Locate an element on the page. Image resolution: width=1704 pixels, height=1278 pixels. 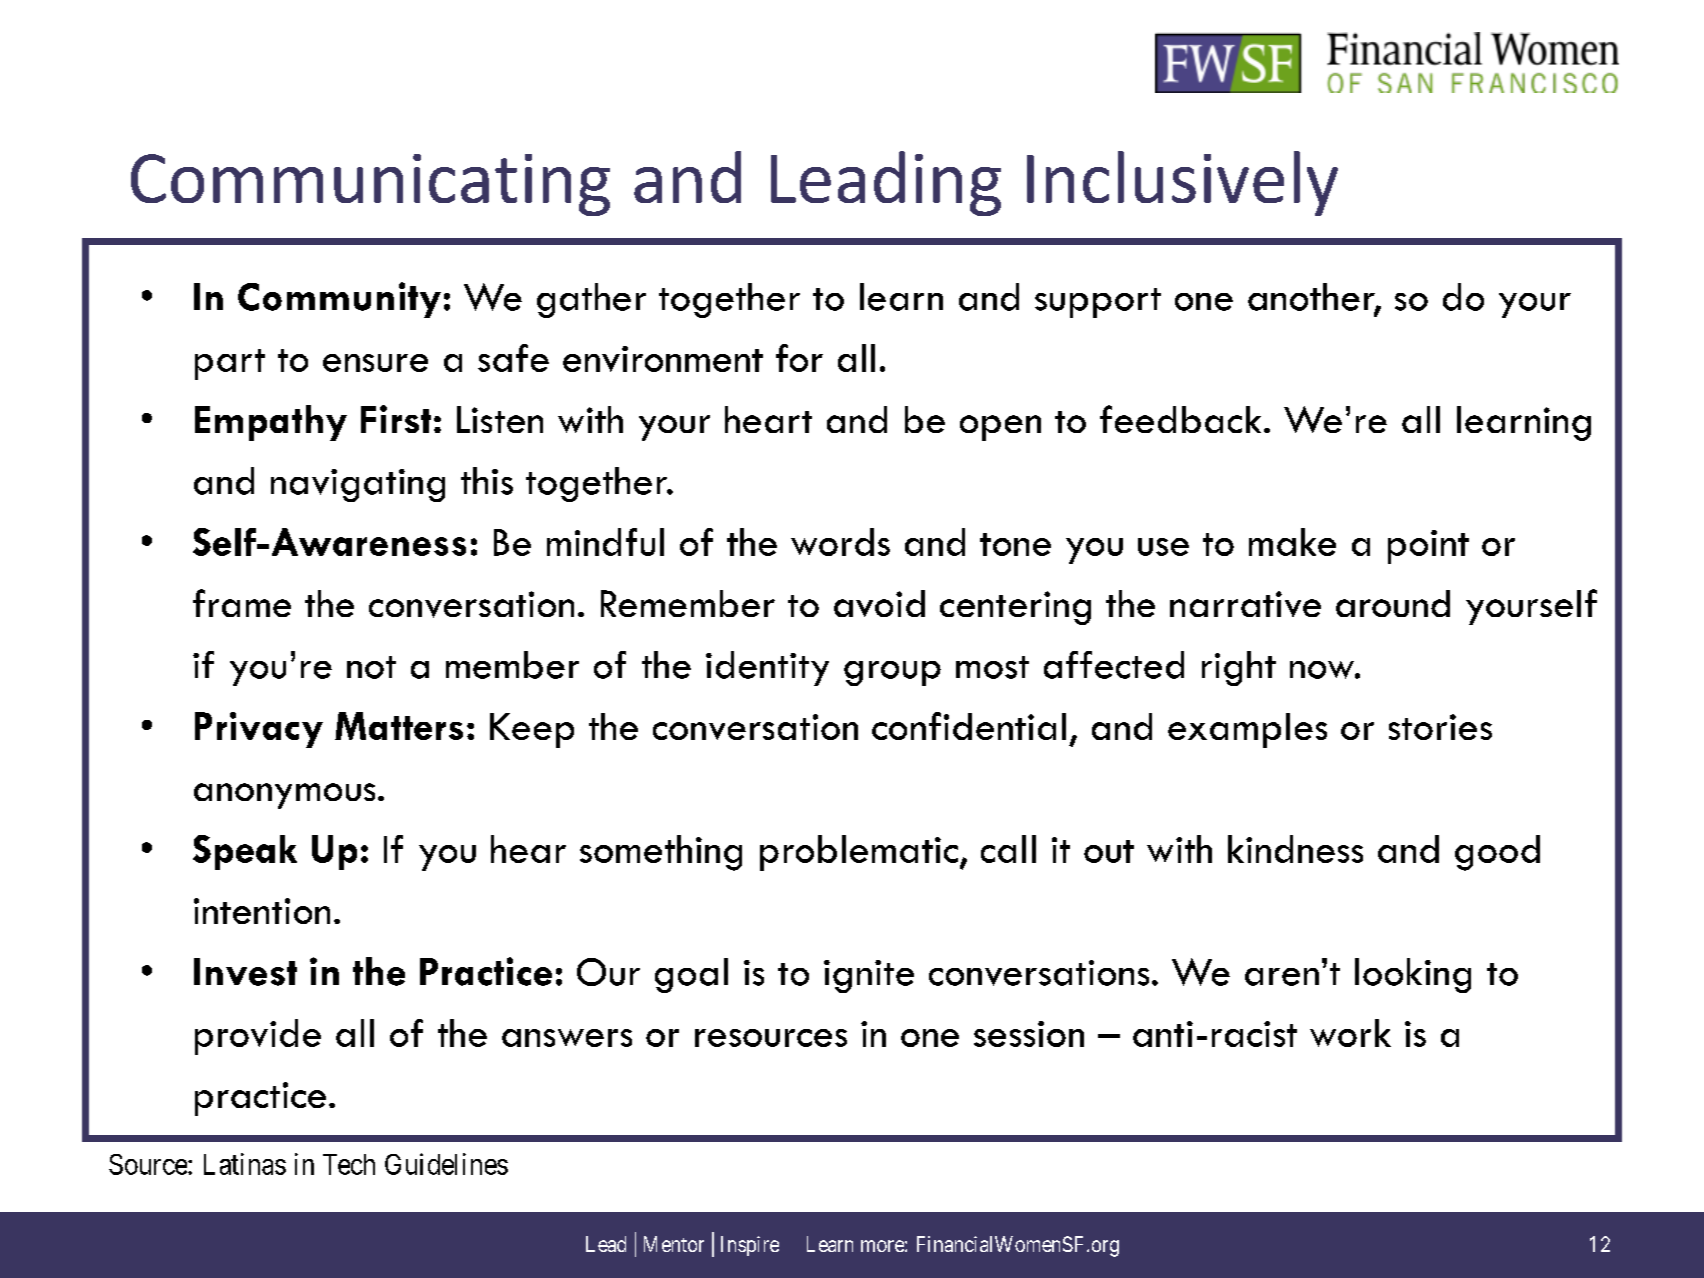
provide is located at coordinates (258, 1037).
